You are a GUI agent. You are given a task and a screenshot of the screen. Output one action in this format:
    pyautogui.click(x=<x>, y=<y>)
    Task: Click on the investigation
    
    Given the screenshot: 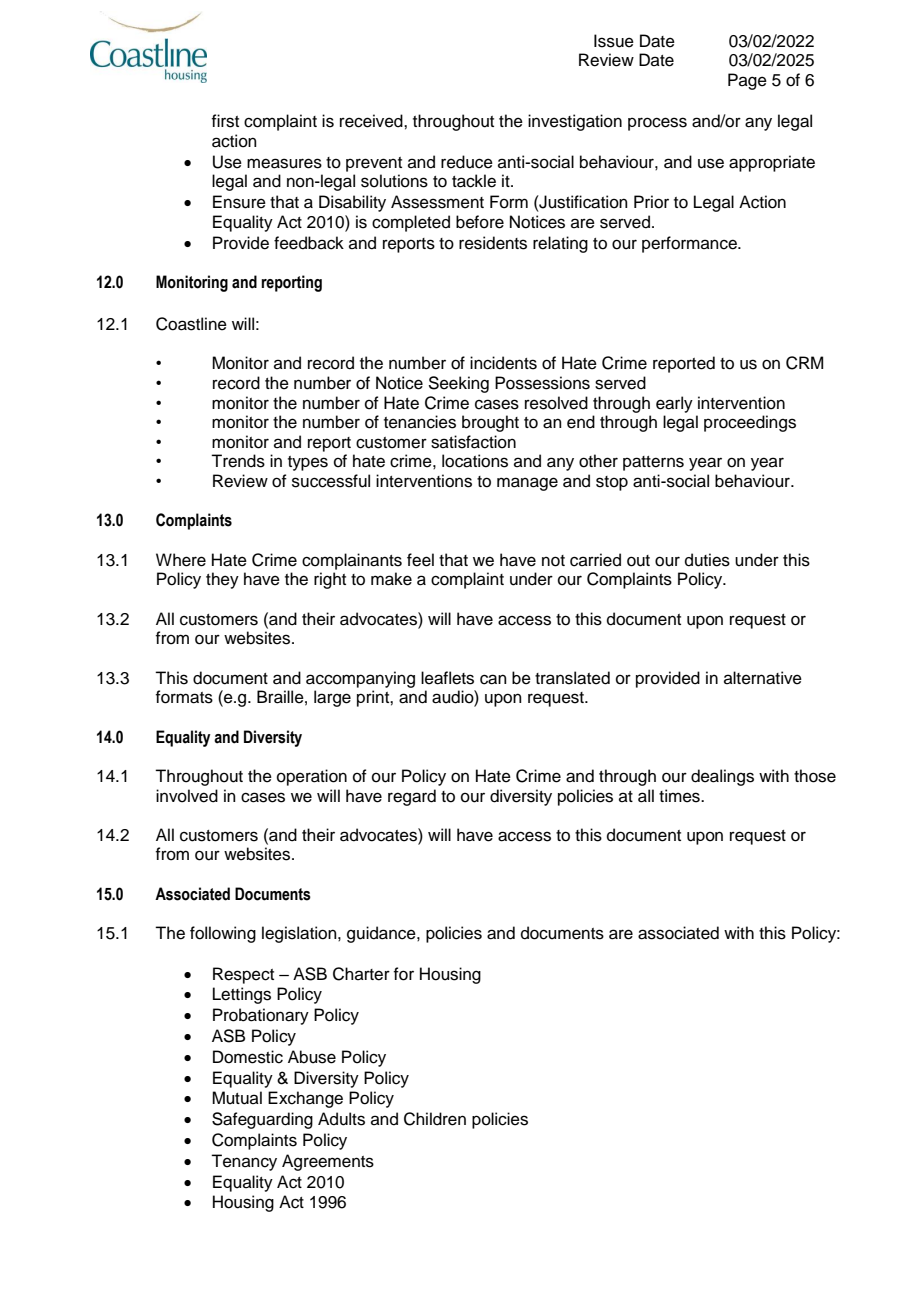 What is the action you would take?
    pyautogui.click(x=575, y=122)
